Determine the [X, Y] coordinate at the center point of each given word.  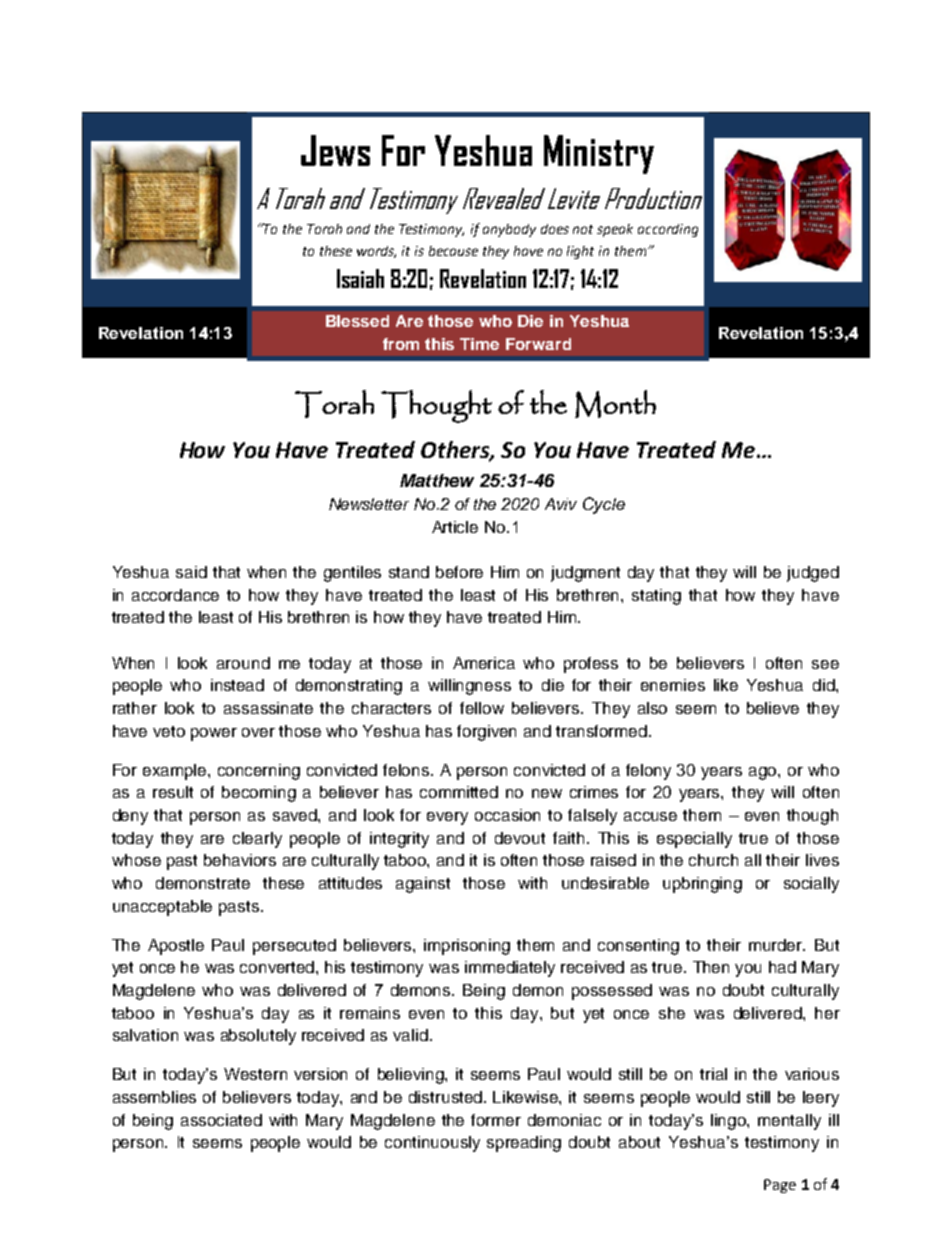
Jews [335, 150]
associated [221, 1120]
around [243, 663]
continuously [432, 1144]
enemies [673, 685]
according [668, 230]
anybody [509, 230]
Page [780, 1186]
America [484, 663]
